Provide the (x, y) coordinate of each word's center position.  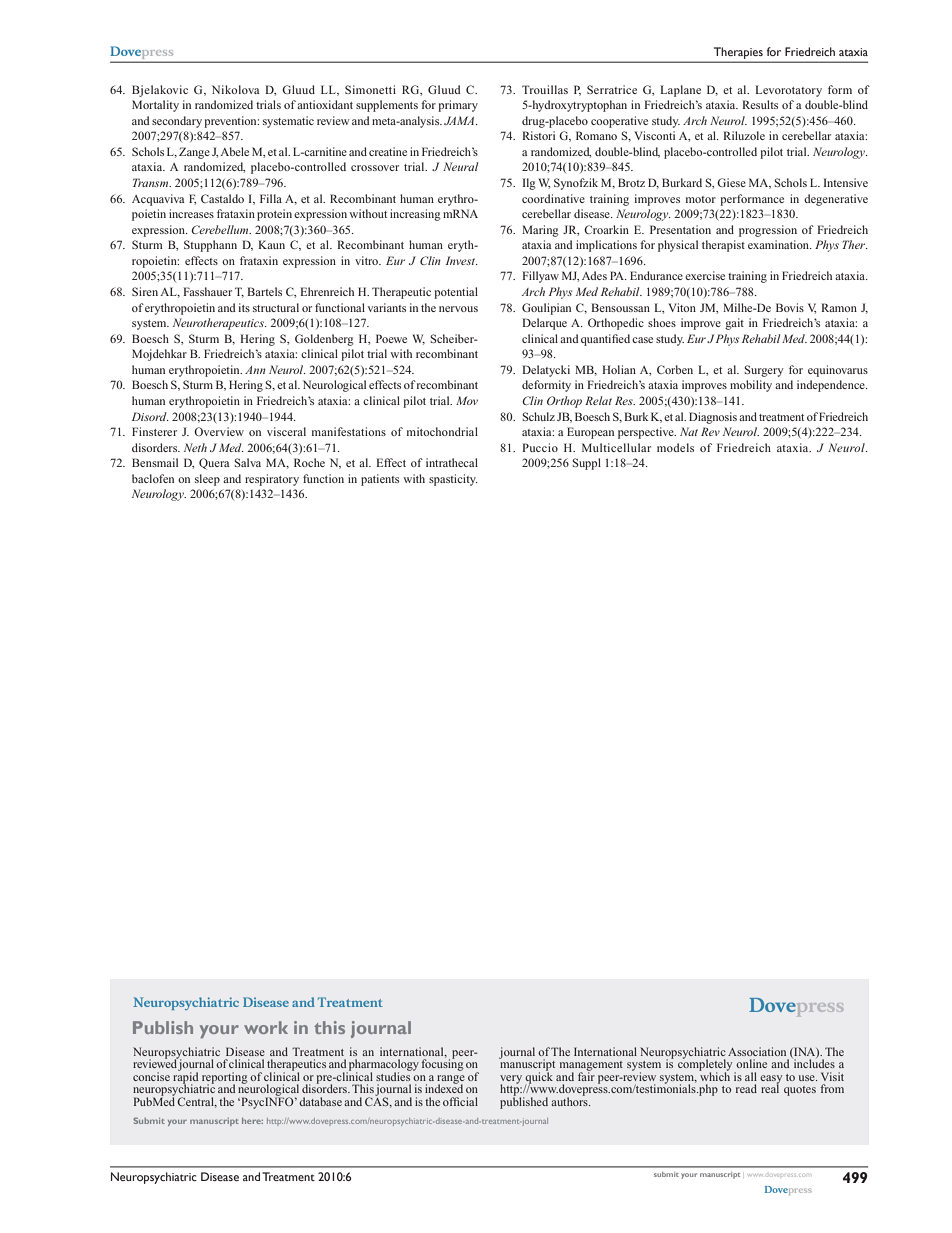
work (266, 1027)
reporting (225, 1079)
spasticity (453, 480)
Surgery (763, 371)
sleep (207, 480)
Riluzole (744, 135)
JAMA (460, 120)
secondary (177, 122)
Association (757, 1051)
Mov (467, 400)
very (511, 1080)
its (244, 307)
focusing (442, 1064)
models (675, 447)
